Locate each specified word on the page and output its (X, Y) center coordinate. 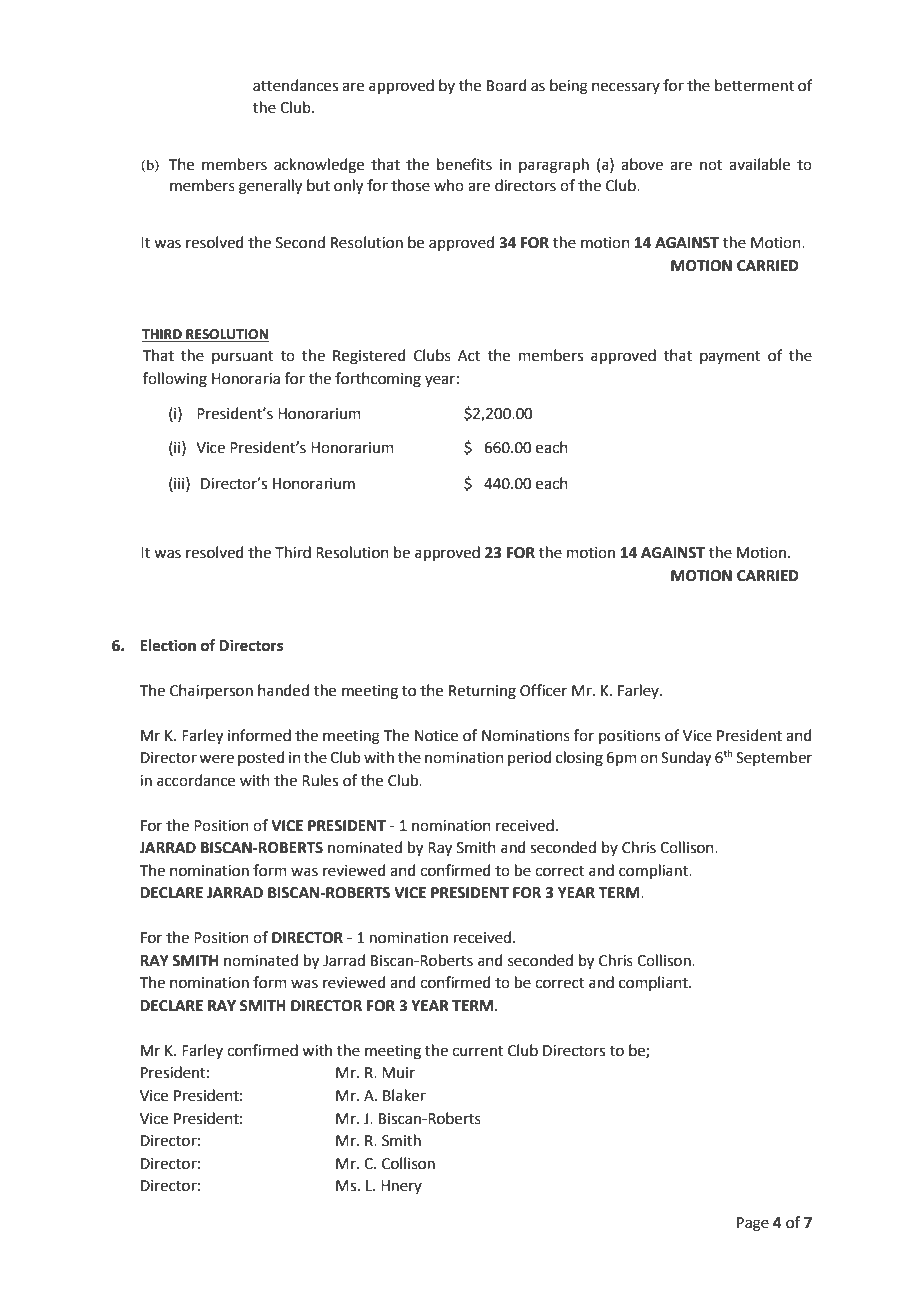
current (477, 1051)
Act (469, 356)
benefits (464, 164)
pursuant (243, 357)
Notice (436, 736)
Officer (543, 690)
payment (730, 357)
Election (168, 645)
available (759, 164)
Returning (482, 692)
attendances (295, 85)
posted (261, 758)
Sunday (686, 759)
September (774, 758)
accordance (196, 780)
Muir (398, 1073)
